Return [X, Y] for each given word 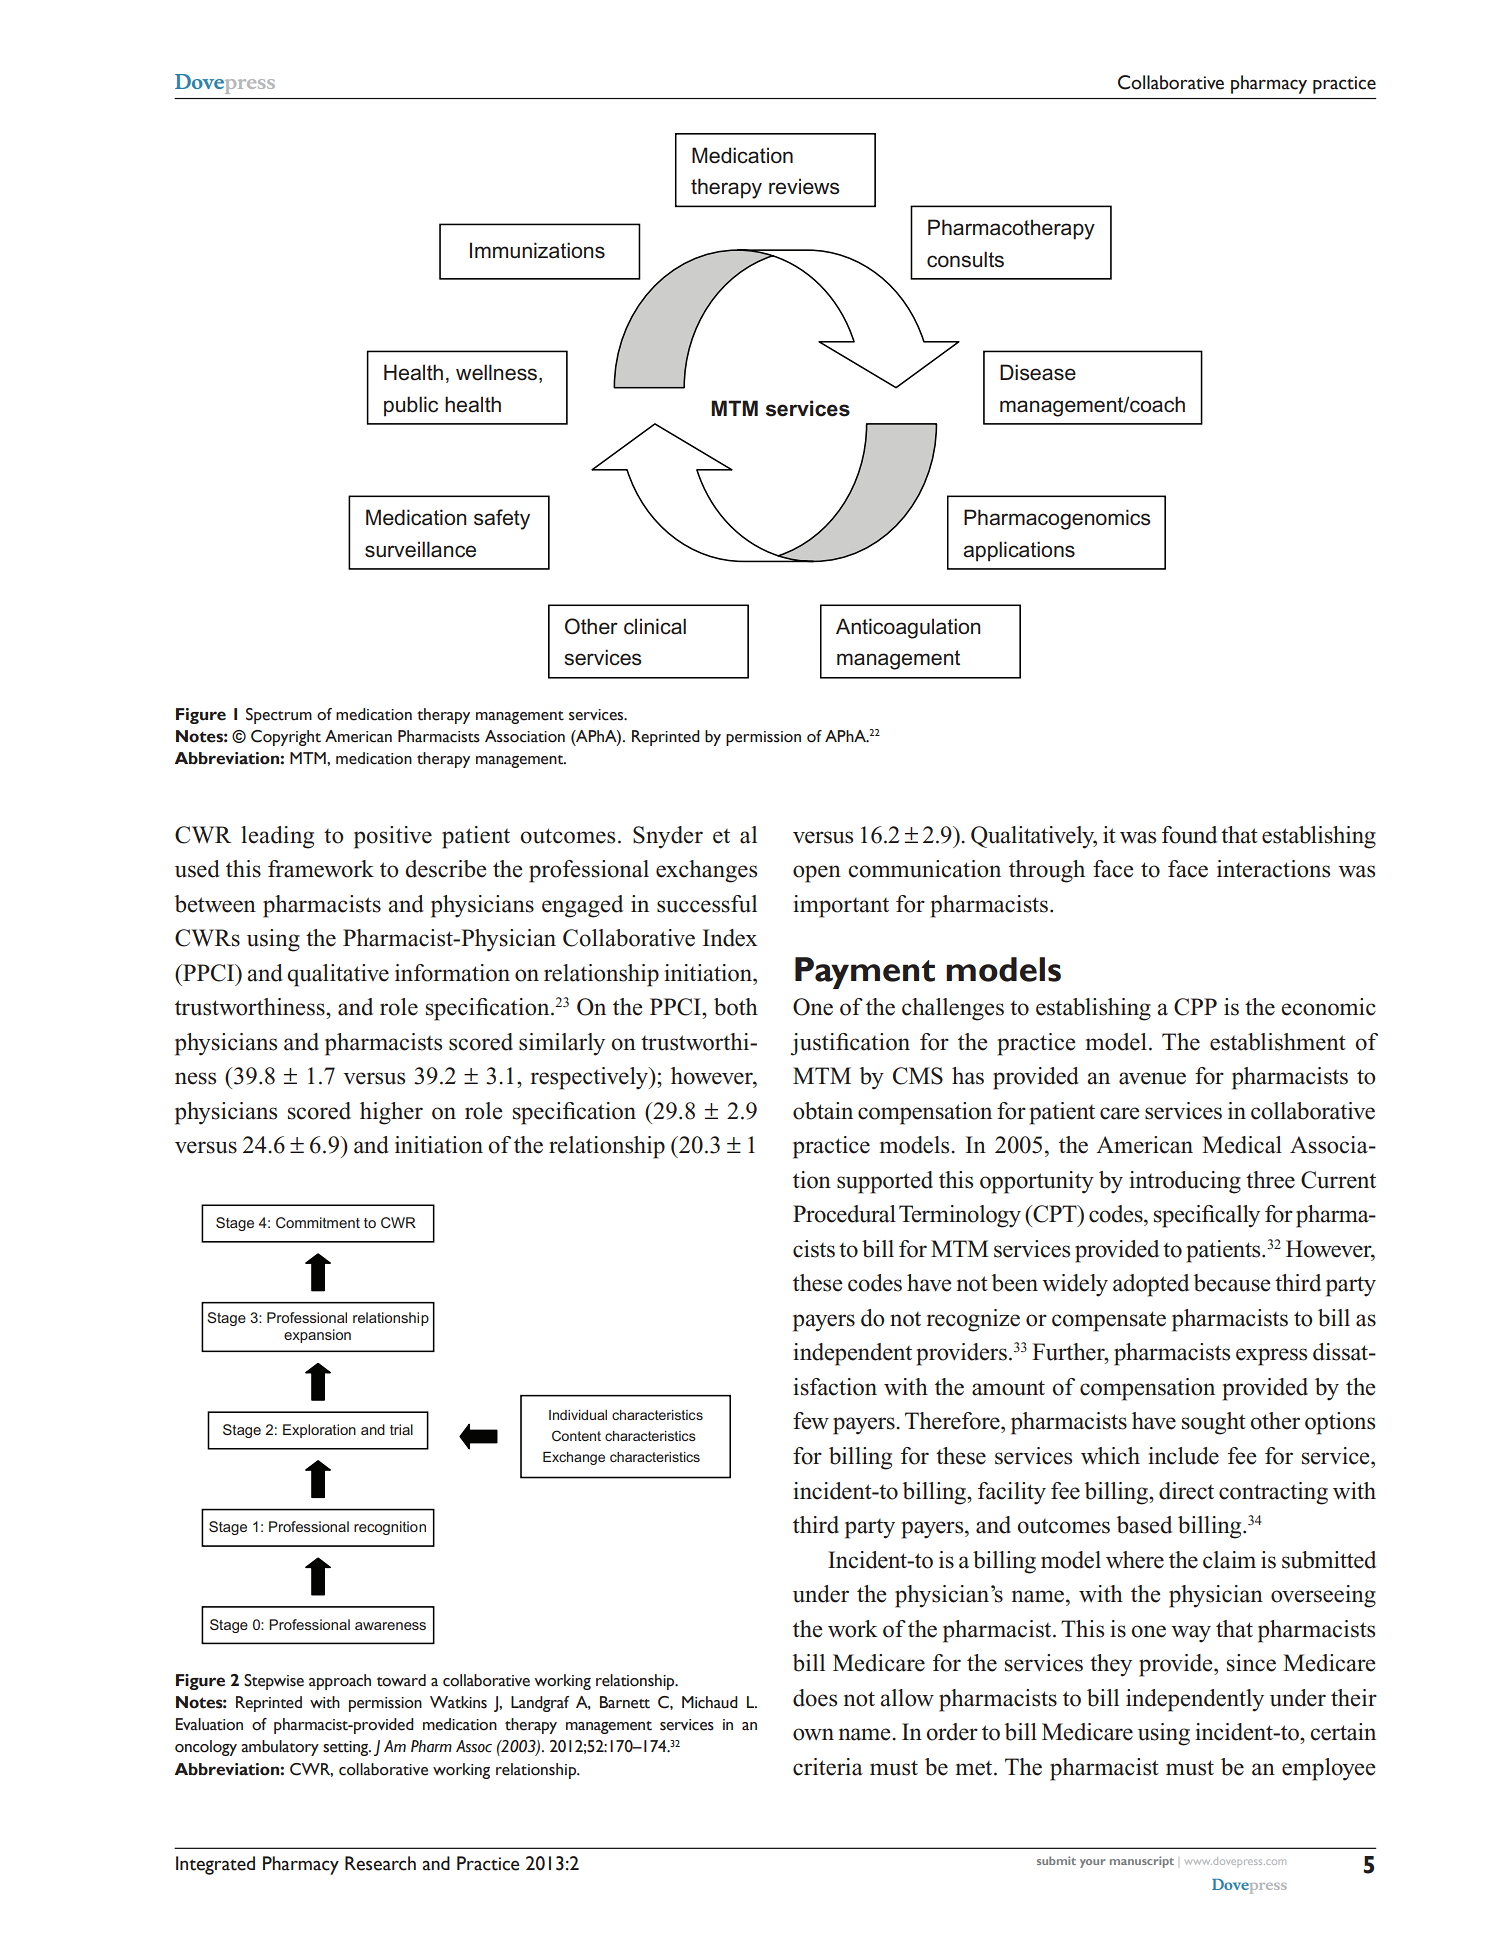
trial [401, 1429]
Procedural [844, 1214]
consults [965, 259]
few [811, 1421]
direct [1186, 1491]
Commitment [318, 1222]
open [817, 874]
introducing [1185, 1182]
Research [380, 1863]
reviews [804, 186]
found [1189, 835]
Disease [1038, 372]
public [411, 406]
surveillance [420, 549]
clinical [655, 626]
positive [393, 837]
